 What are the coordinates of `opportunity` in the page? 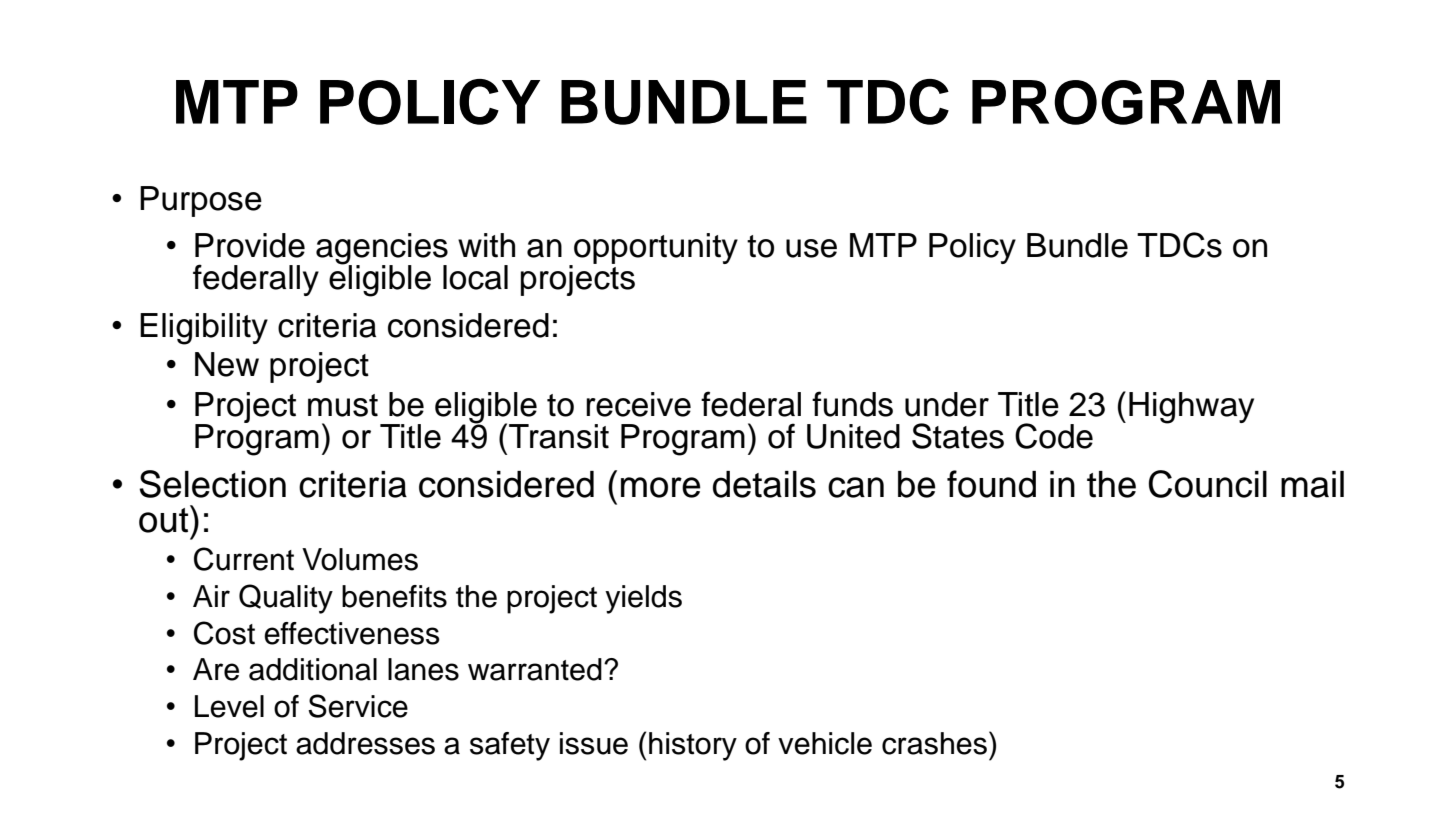 It's located at (655, 250).
